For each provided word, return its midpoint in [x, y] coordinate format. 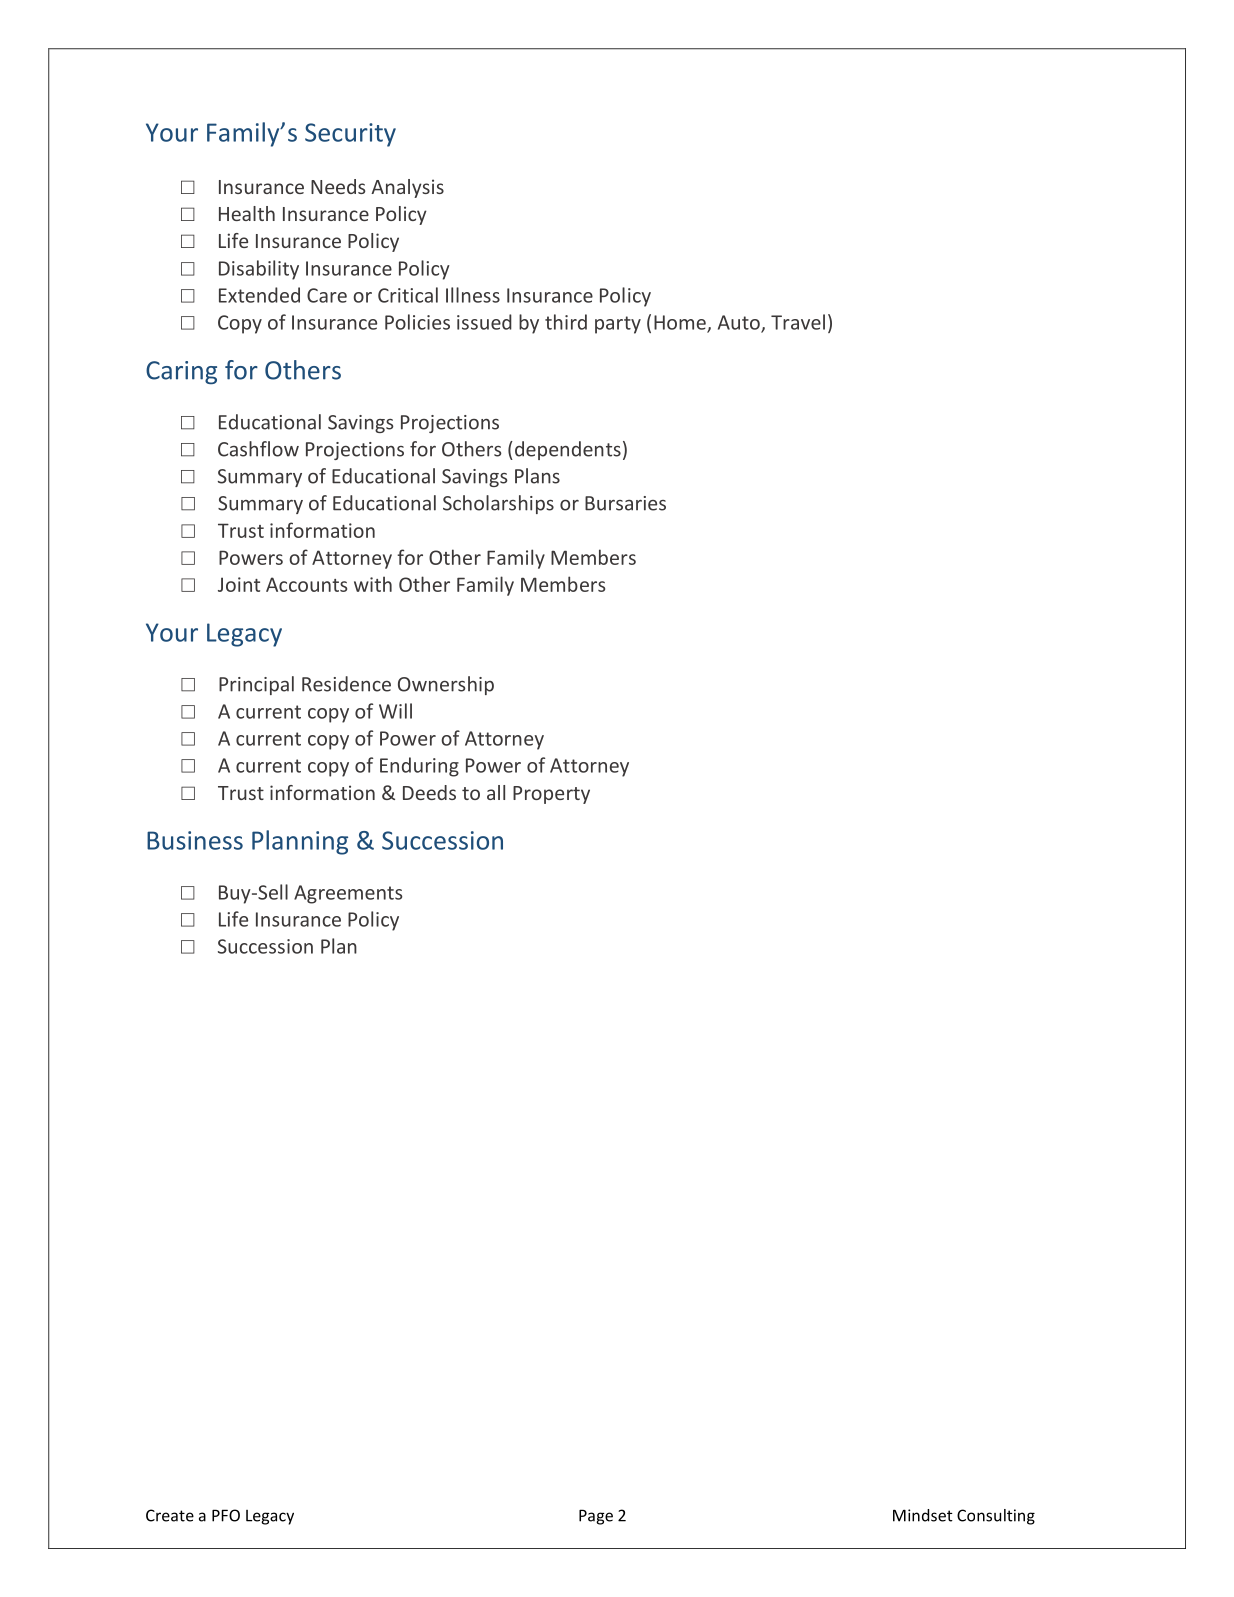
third [566, 322]
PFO [226, 1515]
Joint [239, 584]
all [496, 792]
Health [247, 213]
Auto [740, 323]
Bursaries [625, 503]
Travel [798, 322]
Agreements [348, 894]
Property [551, 795]
